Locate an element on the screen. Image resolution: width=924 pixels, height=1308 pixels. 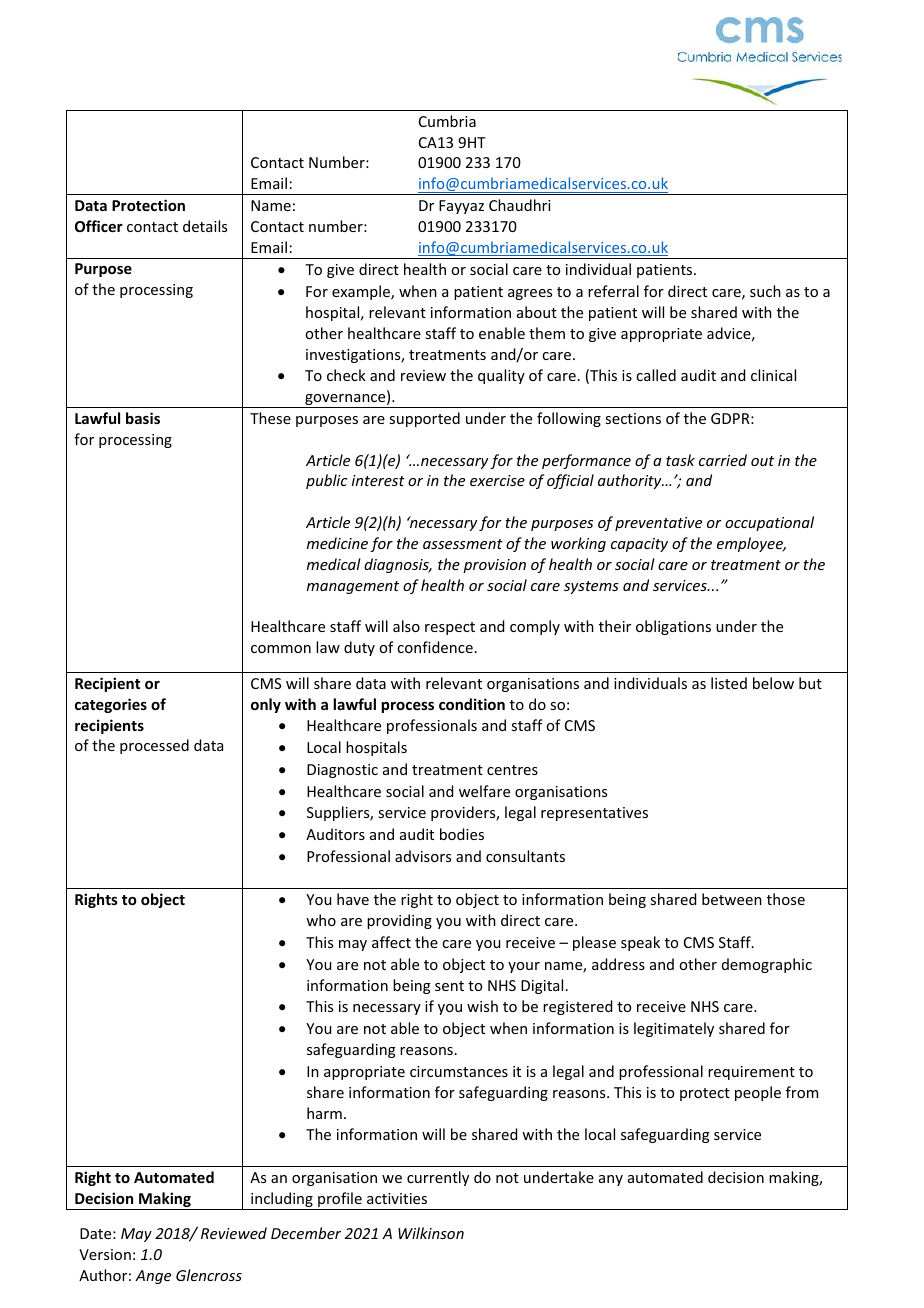
agrees is located at coordinates (530, 294).
